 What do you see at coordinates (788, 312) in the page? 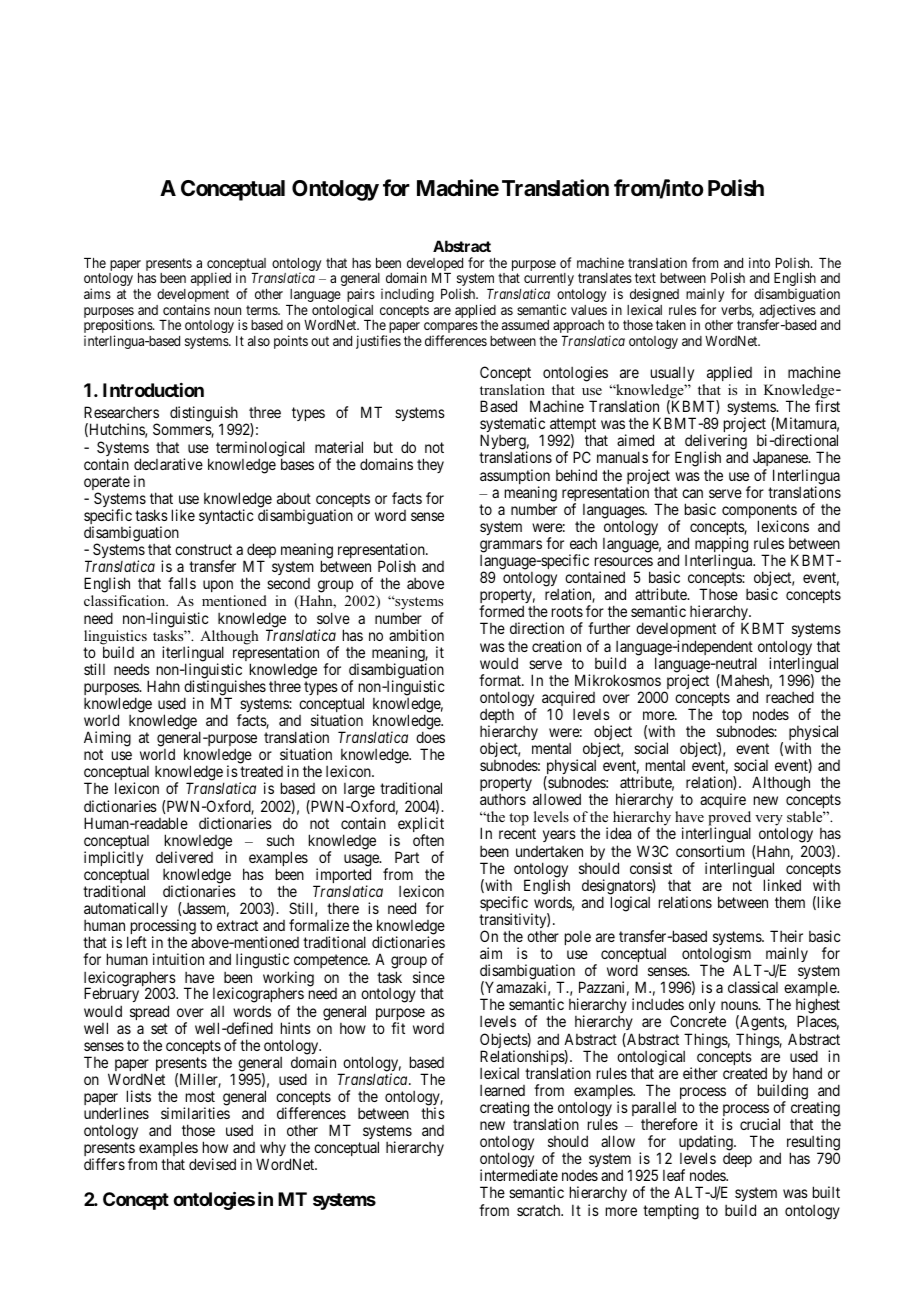
I see `adjectives` at bounding box center [788, 312].
